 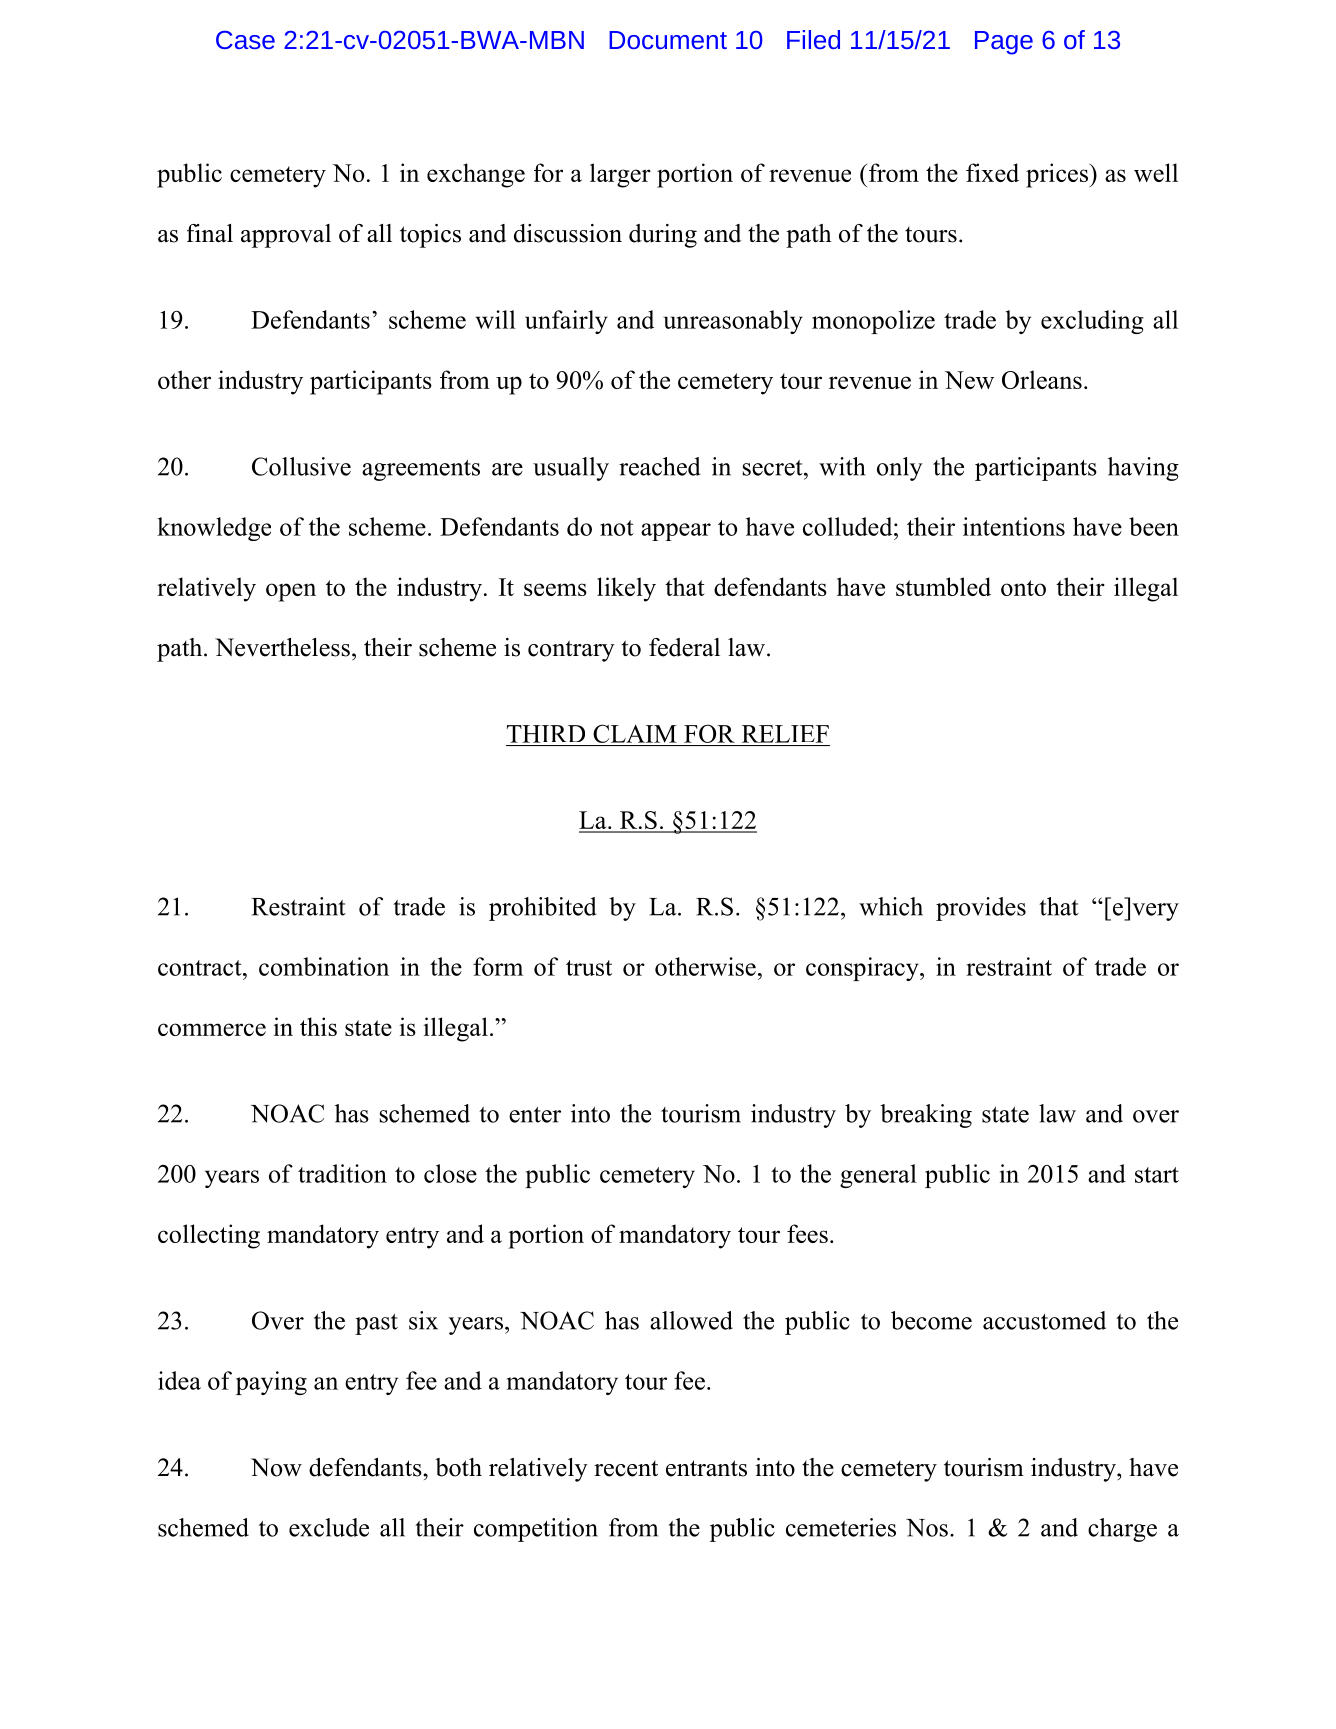 What do you see at coordinates (1004, 43) in the document?
I see `Page` at bounding box center [1004, 43].
